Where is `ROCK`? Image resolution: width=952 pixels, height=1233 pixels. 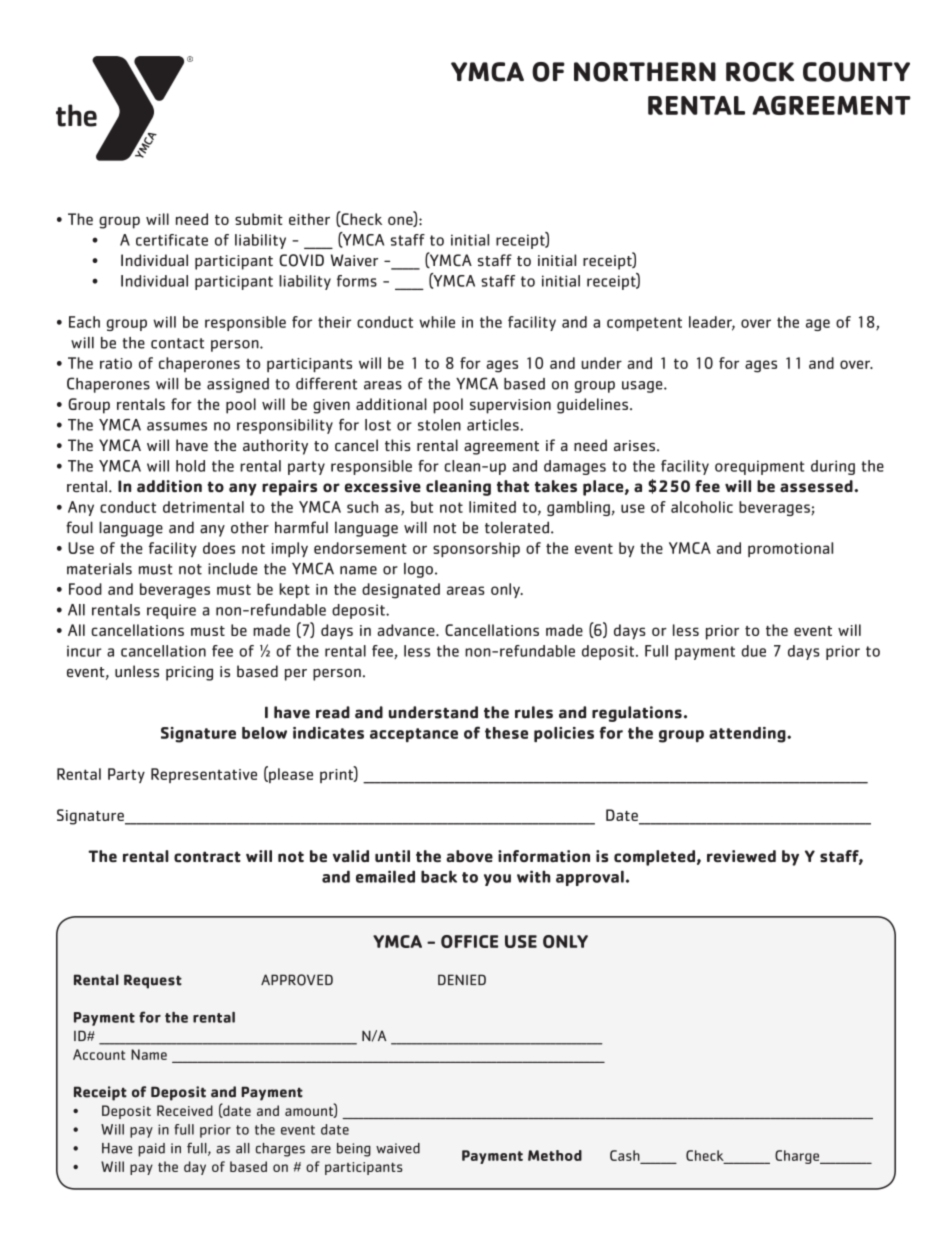 ROCK is located at coordinates (760, 72).
